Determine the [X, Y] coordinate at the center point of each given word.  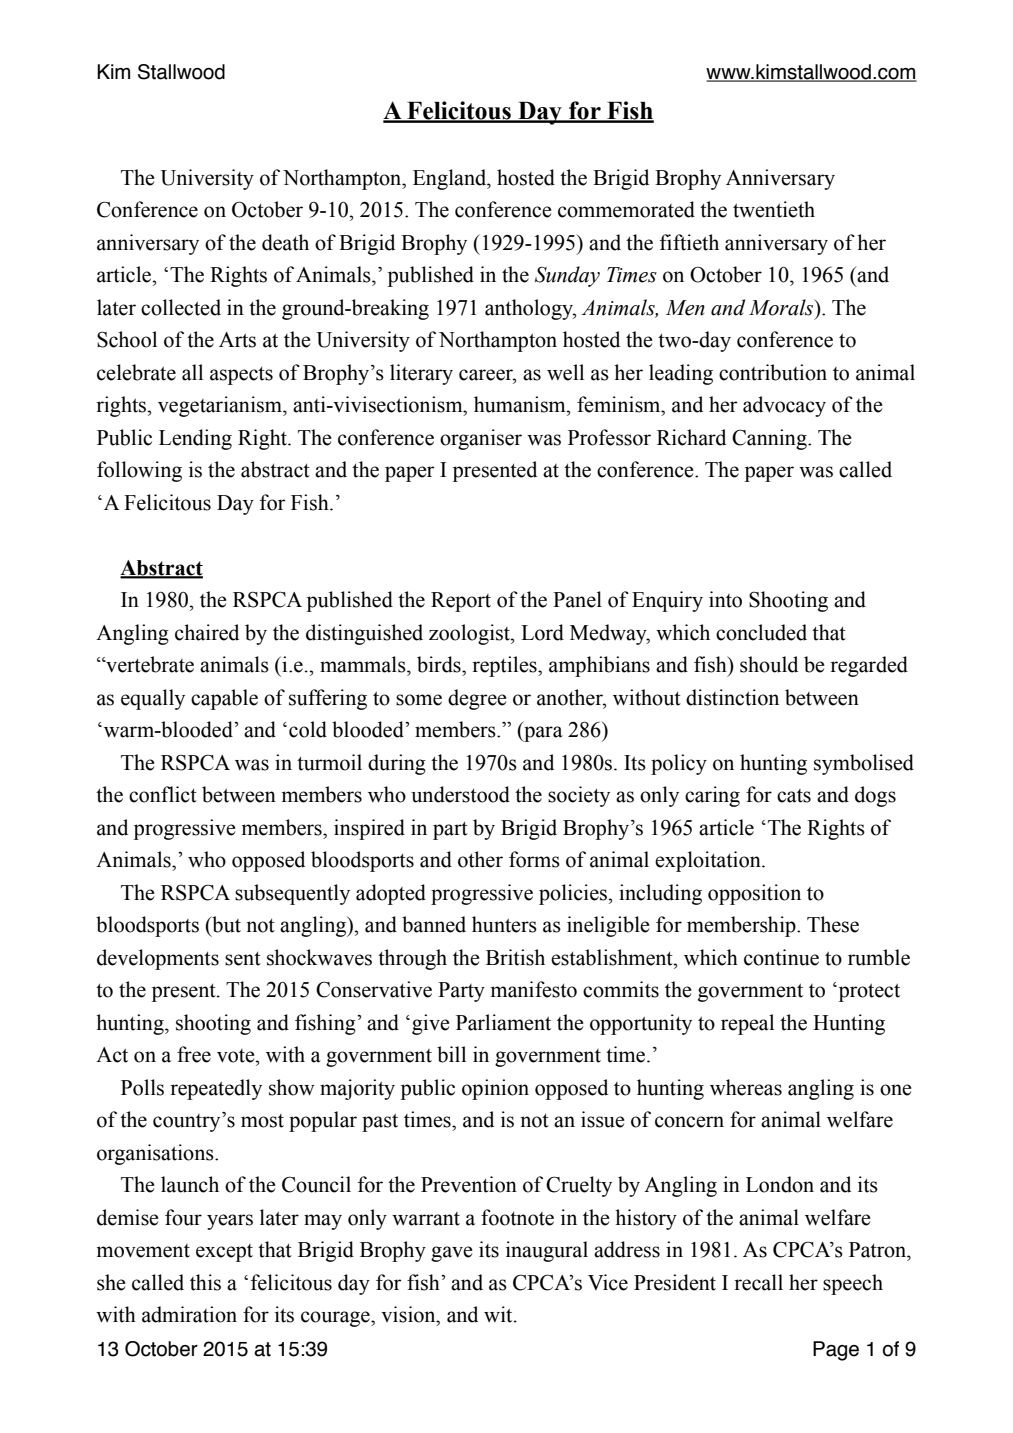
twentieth [774, 209]
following [139, 471]
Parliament [503, 1022]
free [194, 1054]
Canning [770, 439]
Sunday [567, 276]
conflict [163, 794]
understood [460, 794]
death [285, 242]
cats [794, 796]
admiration [189, 1314]
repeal [747, 1024]
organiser [481, 439]
